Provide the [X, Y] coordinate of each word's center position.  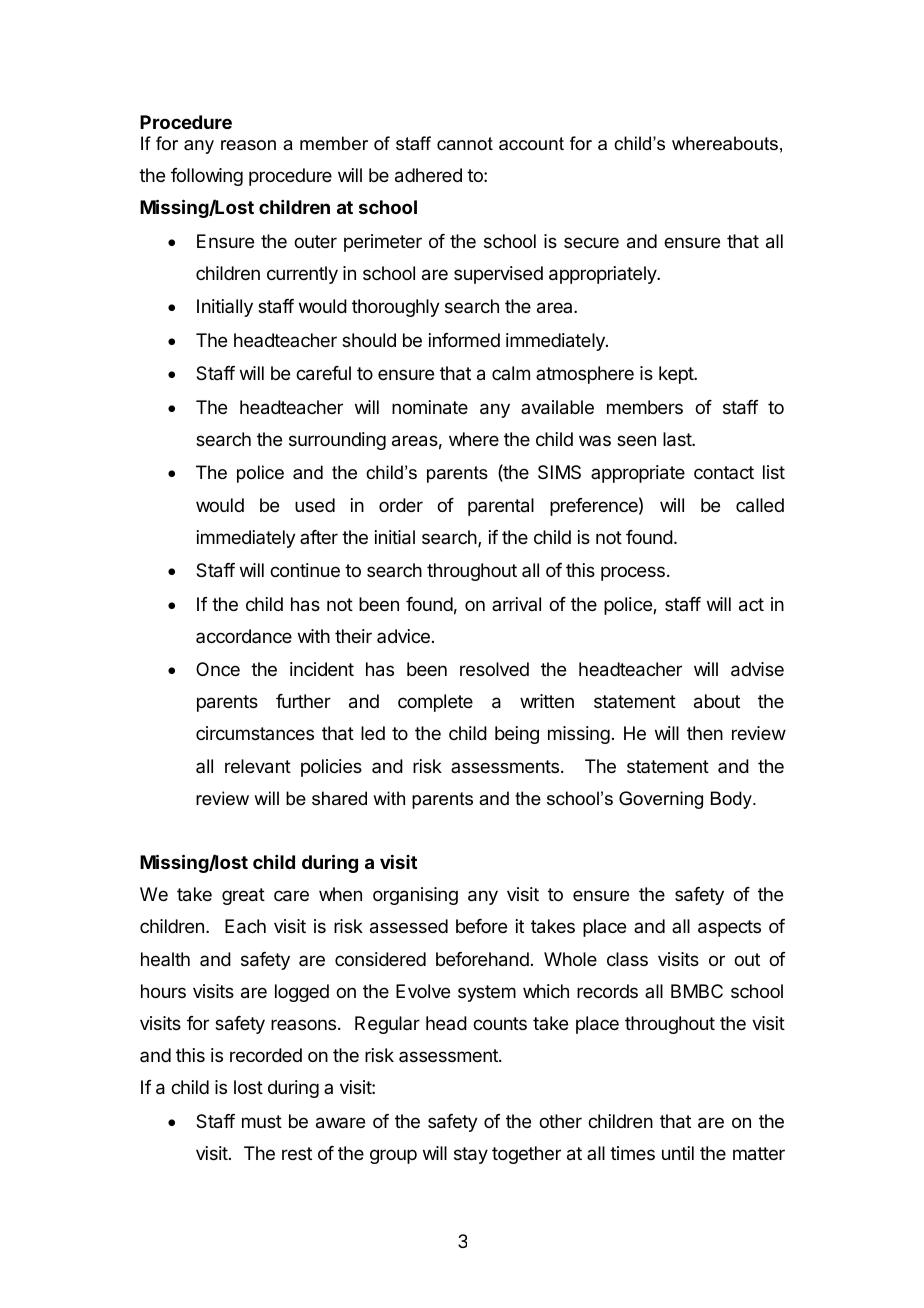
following [207, 177]
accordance [244, 636]
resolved [494, 669]
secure [591, 242]
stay [471, 1155]
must [262, 1121]
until [678, 1153]
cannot [465, 143]
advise [757, 669]
